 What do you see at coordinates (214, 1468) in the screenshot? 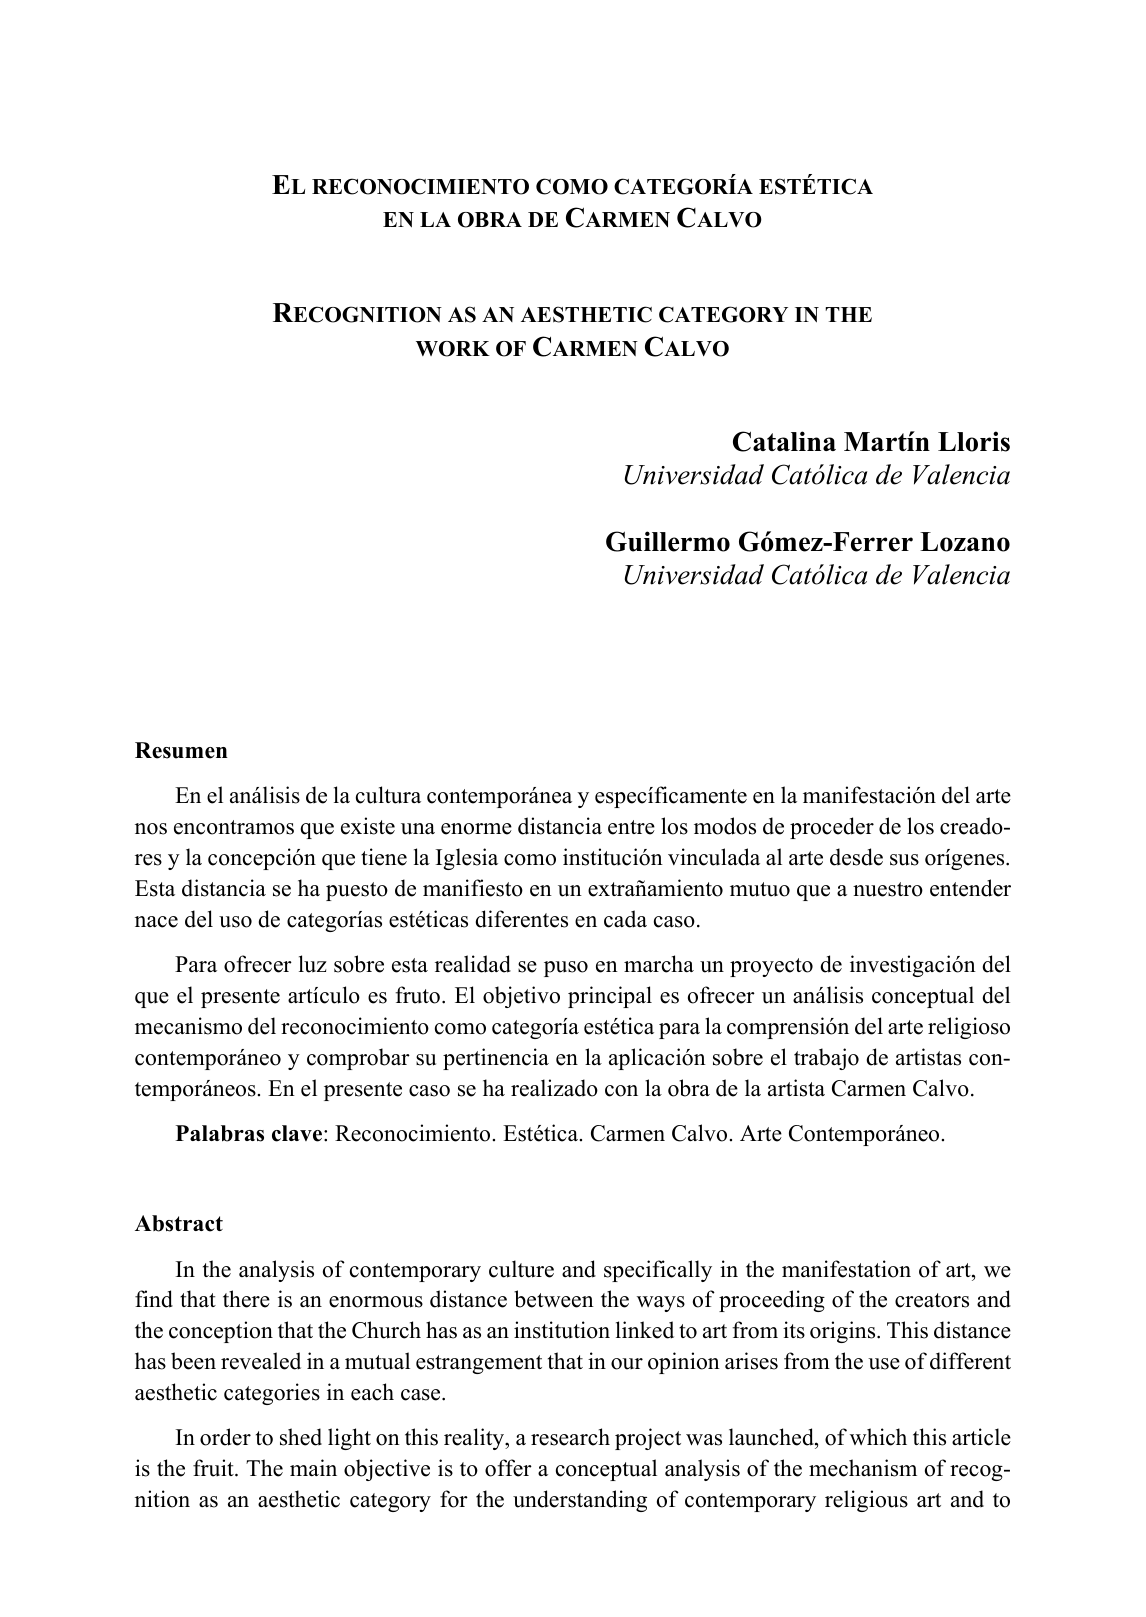
I see `fruit` at bounding box center [214, 1468].
